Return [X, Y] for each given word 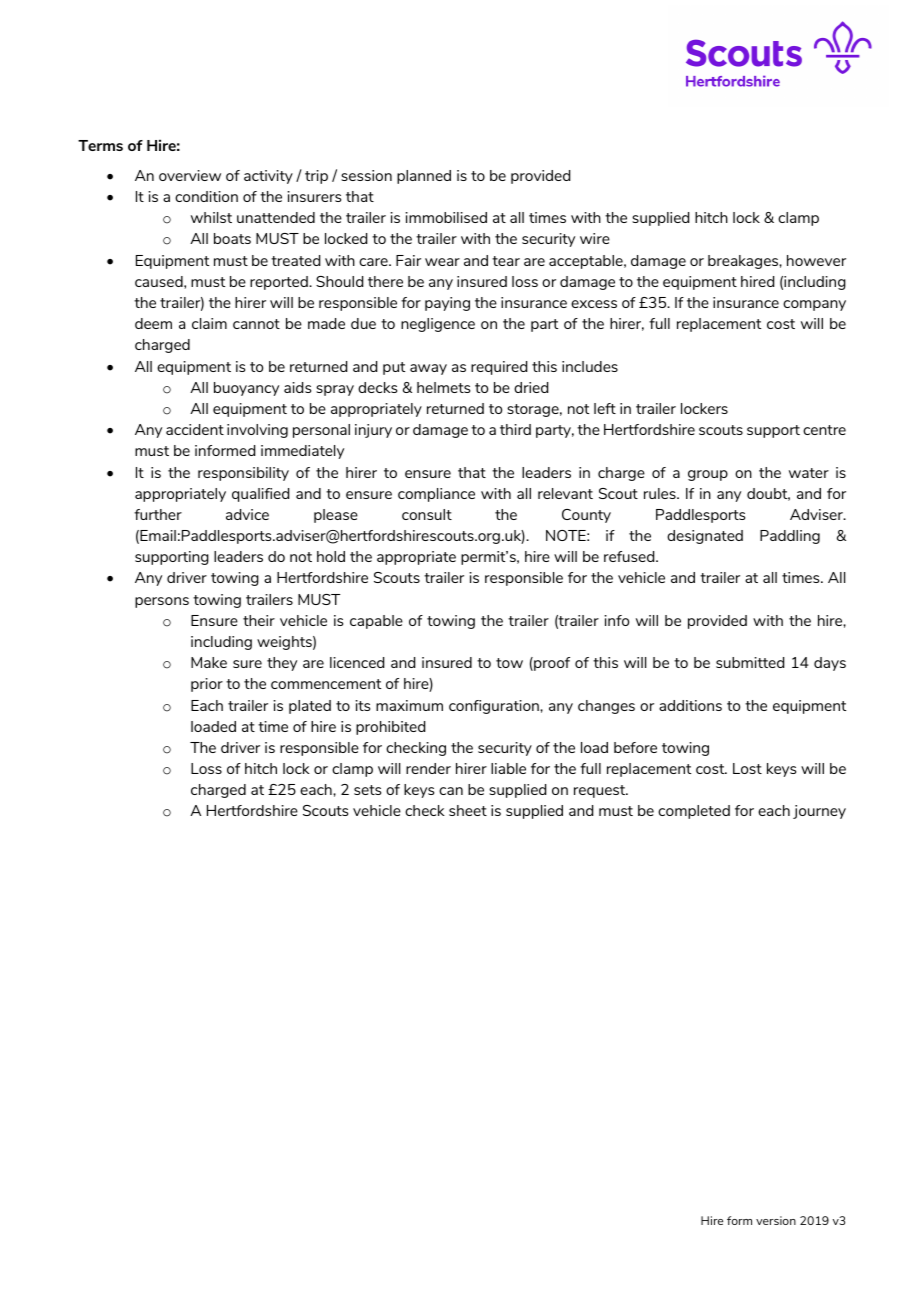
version [776, 1220]
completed [694, 812]
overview [190, 175]
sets [367, 790]
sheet [468, 810]
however [816, 260]
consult [427, 514]
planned [424, 177]
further [158, 514]
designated [705, 537]
